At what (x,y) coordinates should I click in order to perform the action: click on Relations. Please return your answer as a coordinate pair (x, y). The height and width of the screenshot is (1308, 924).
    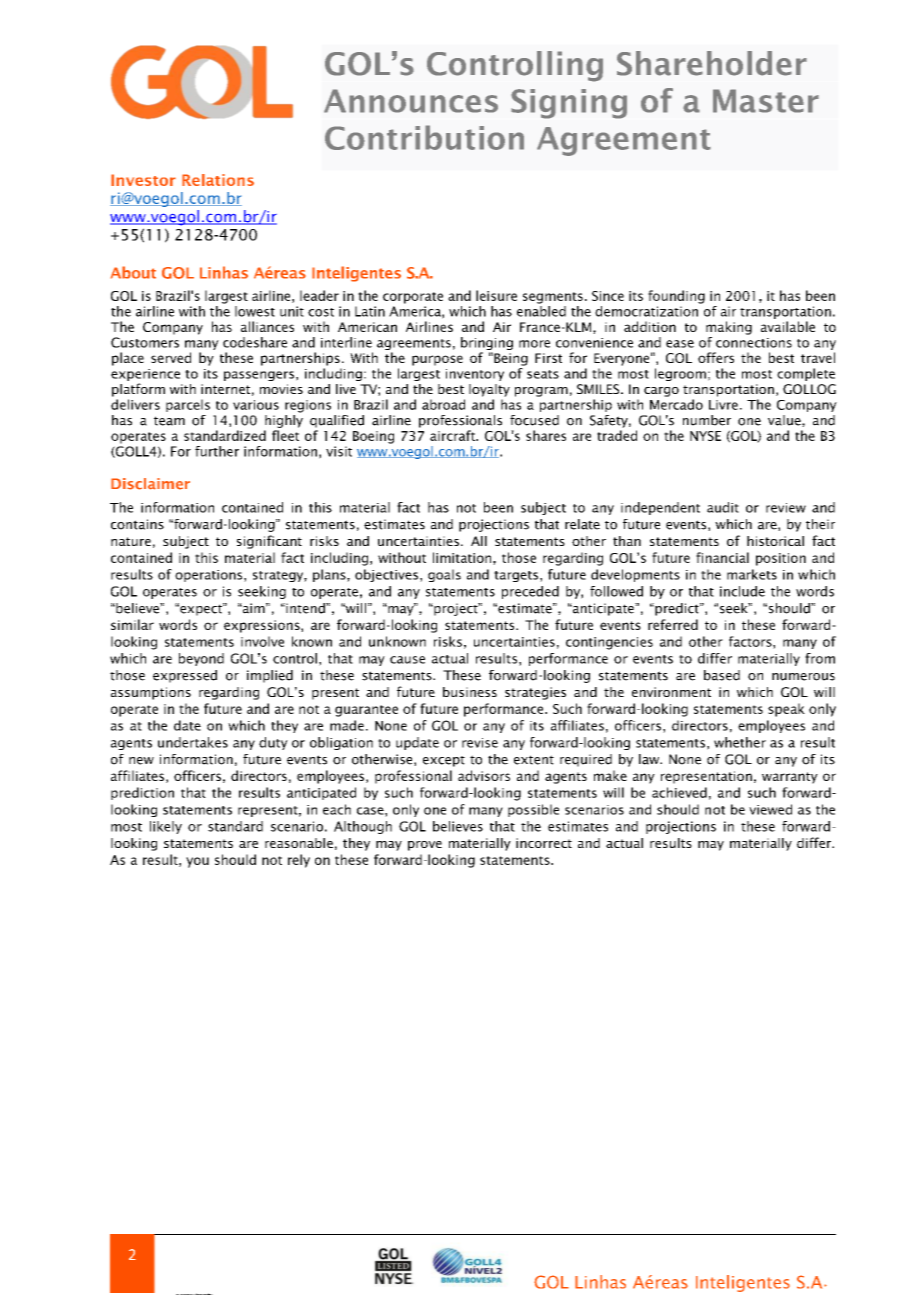
    Looking at the image, I should click on (218, 180).
